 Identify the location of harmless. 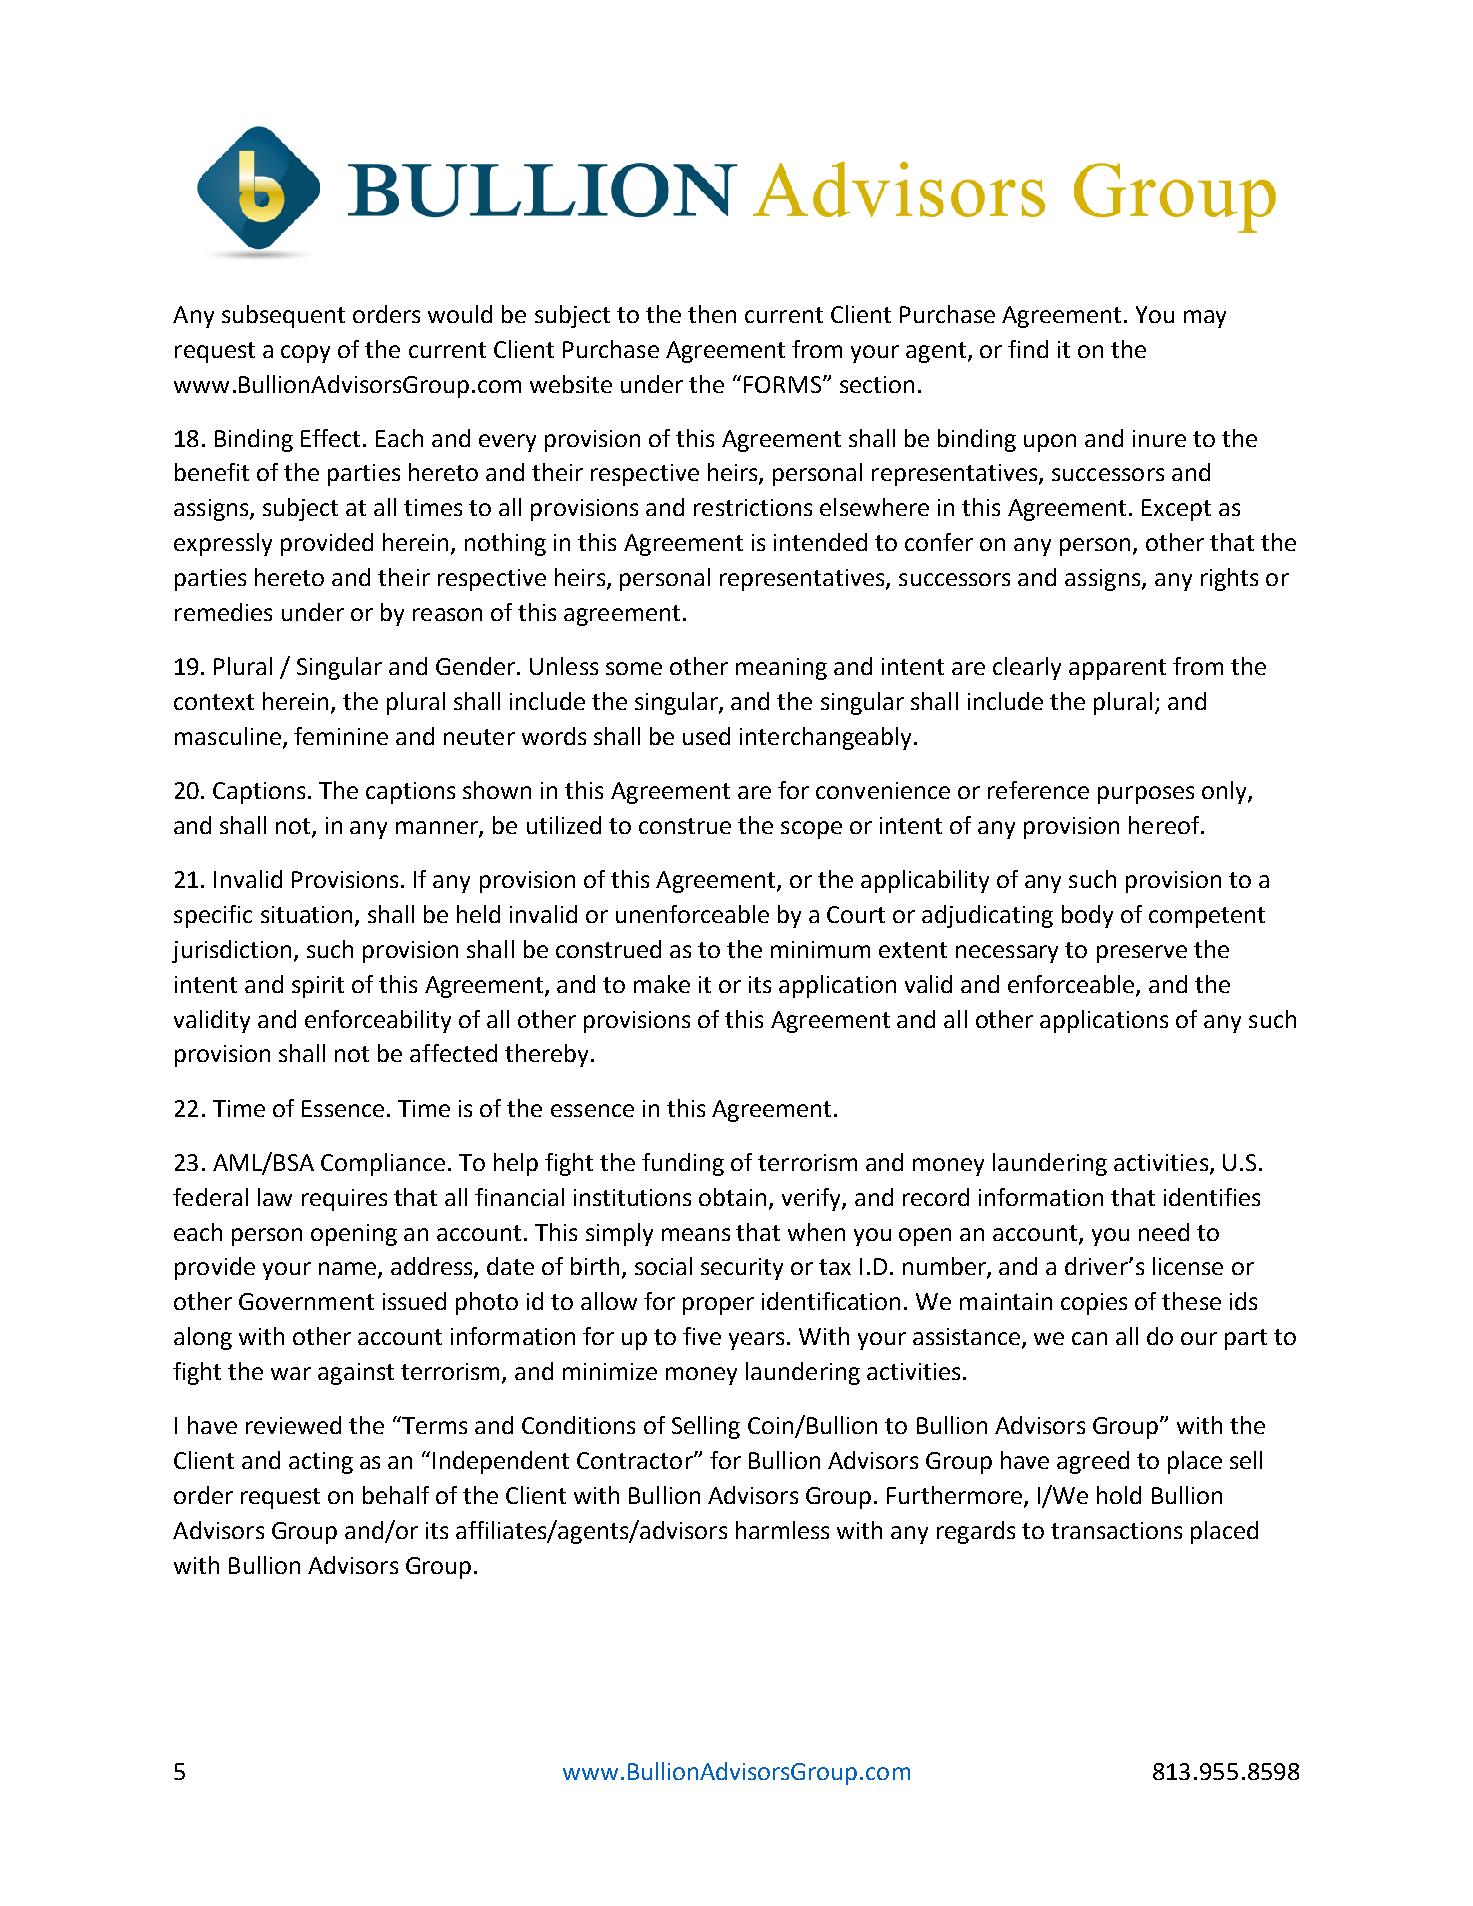
(782, 1530).
